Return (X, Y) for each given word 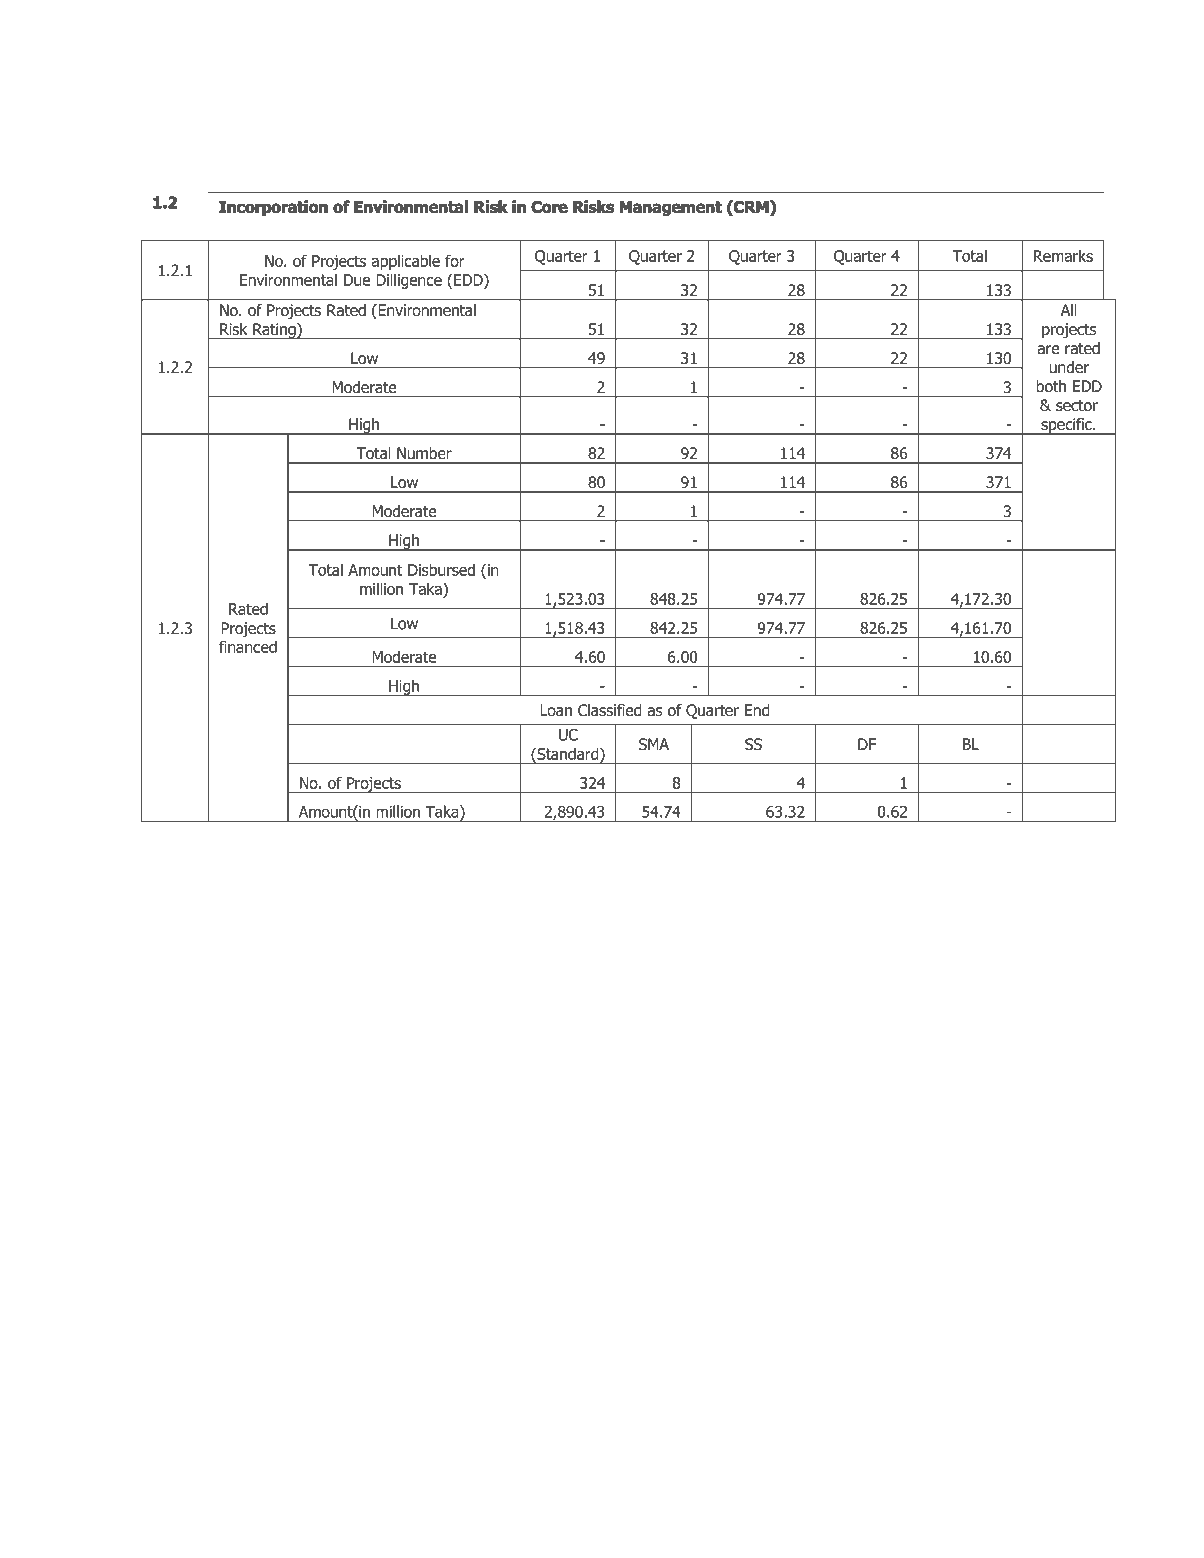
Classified (609, 710)
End (757, 710)
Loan (556, 710)
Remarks (1063, 255)
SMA (654, 744)
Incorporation (273, 208)
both (1051, 386)
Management (671, 208)
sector (1077, 406)
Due (357, 280)
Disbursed (441, 569)
